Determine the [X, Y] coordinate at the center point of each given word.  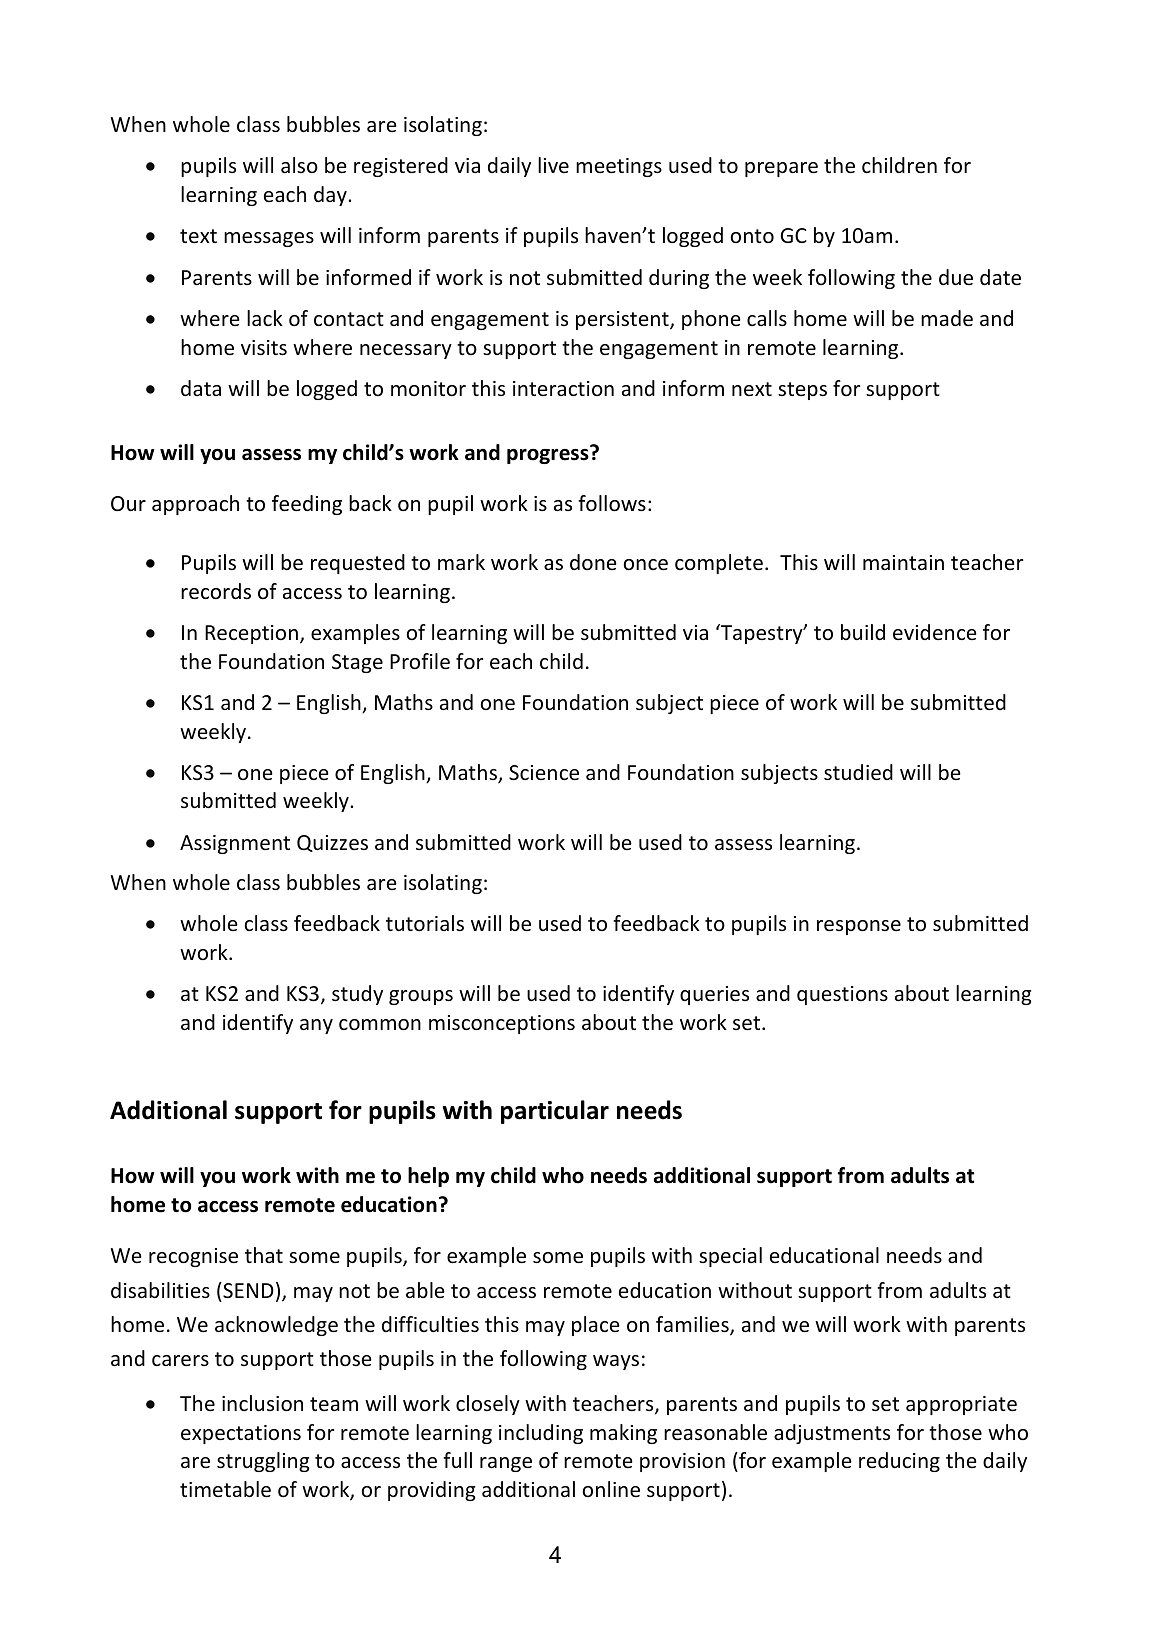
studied [858, 772]
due [956, 277]
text [198, 236]
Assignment [235, 844]
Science [544, 772]
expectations [241, 1434]
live [553, 165]
